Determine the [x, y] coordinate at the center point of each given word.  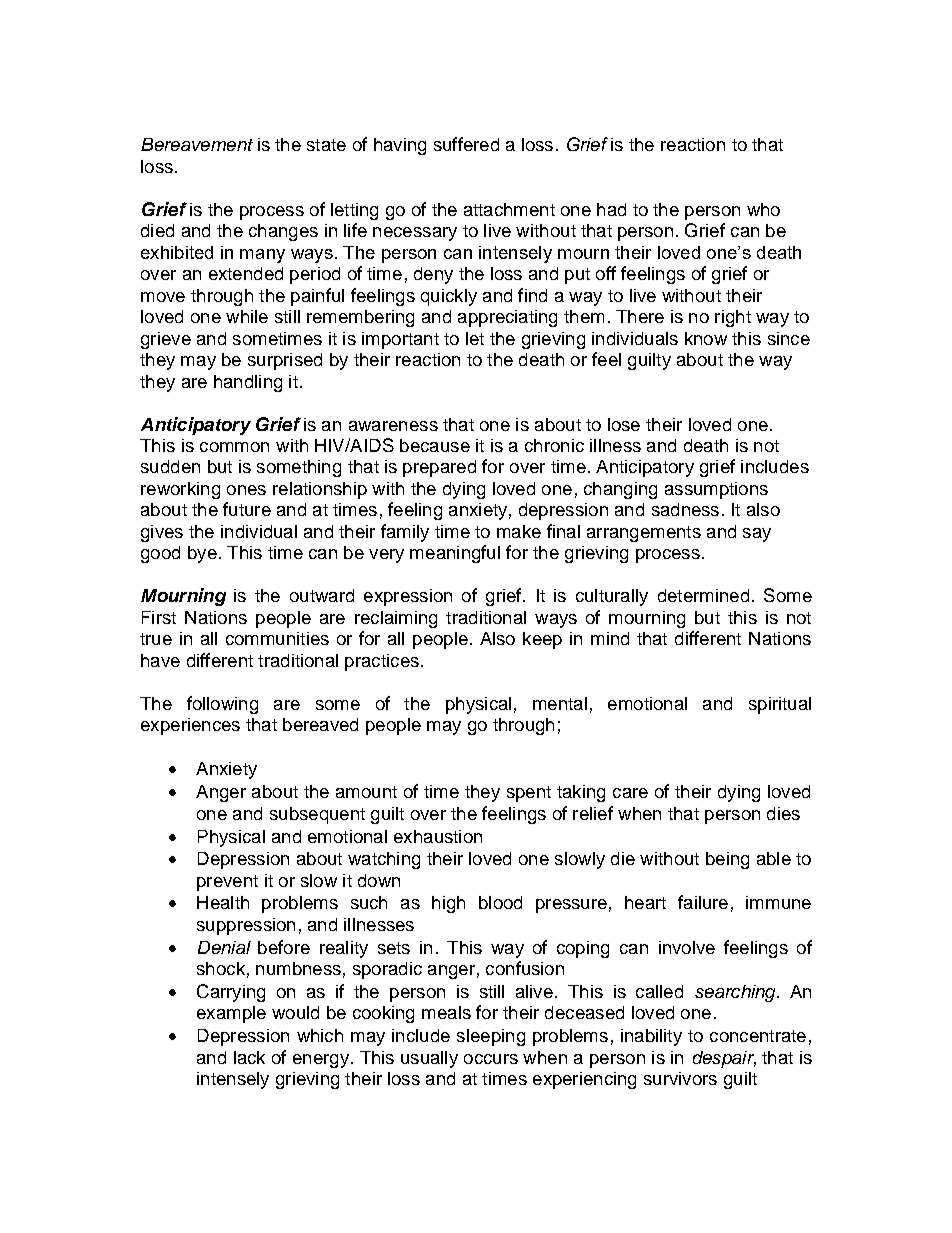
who [763, 209]
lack [249, 1057]
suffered [466, 144]
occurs [491, 1059]
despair [724, 1059]
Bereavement [197, 144]
